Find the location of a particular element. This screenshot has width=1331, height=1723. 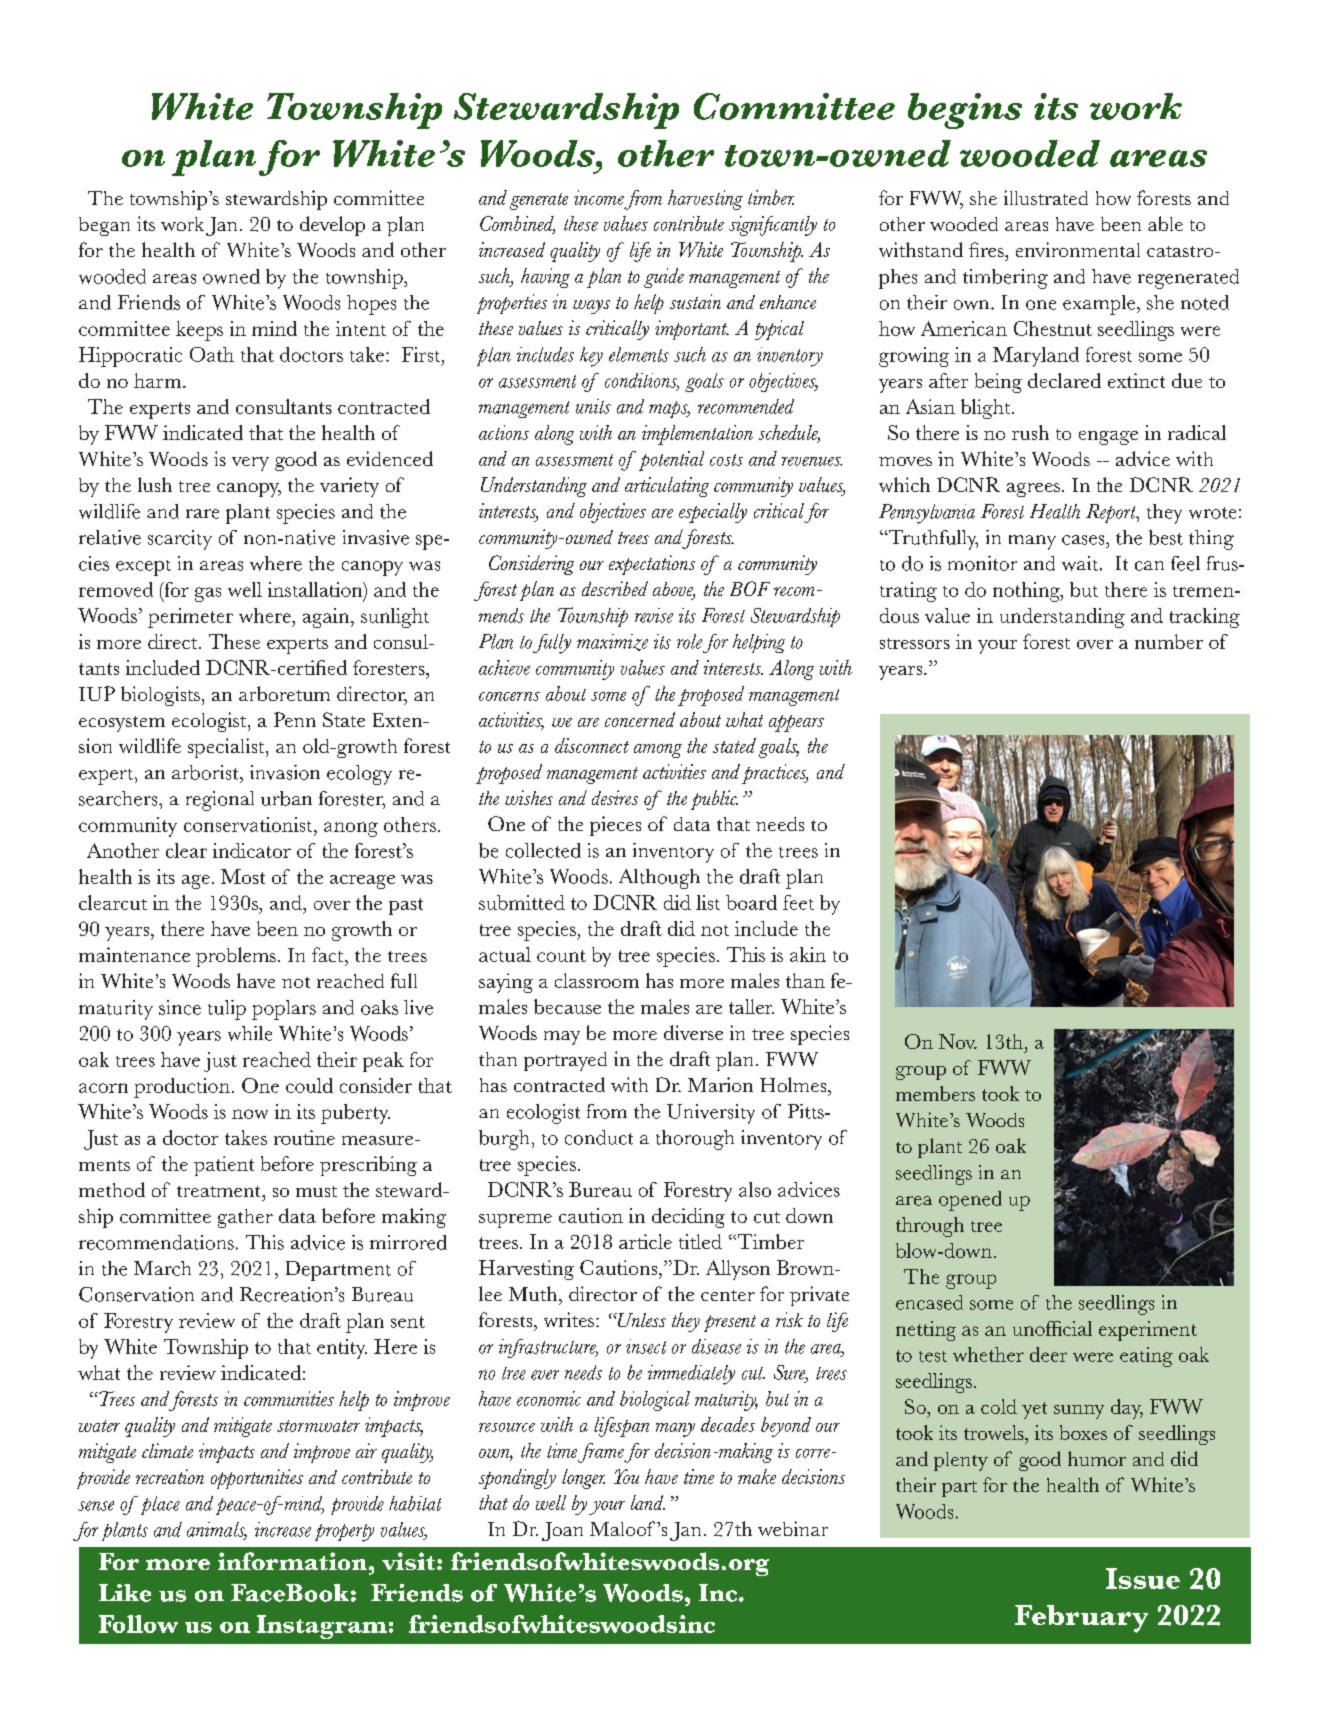

article is located at coordinates (645, 1241).
